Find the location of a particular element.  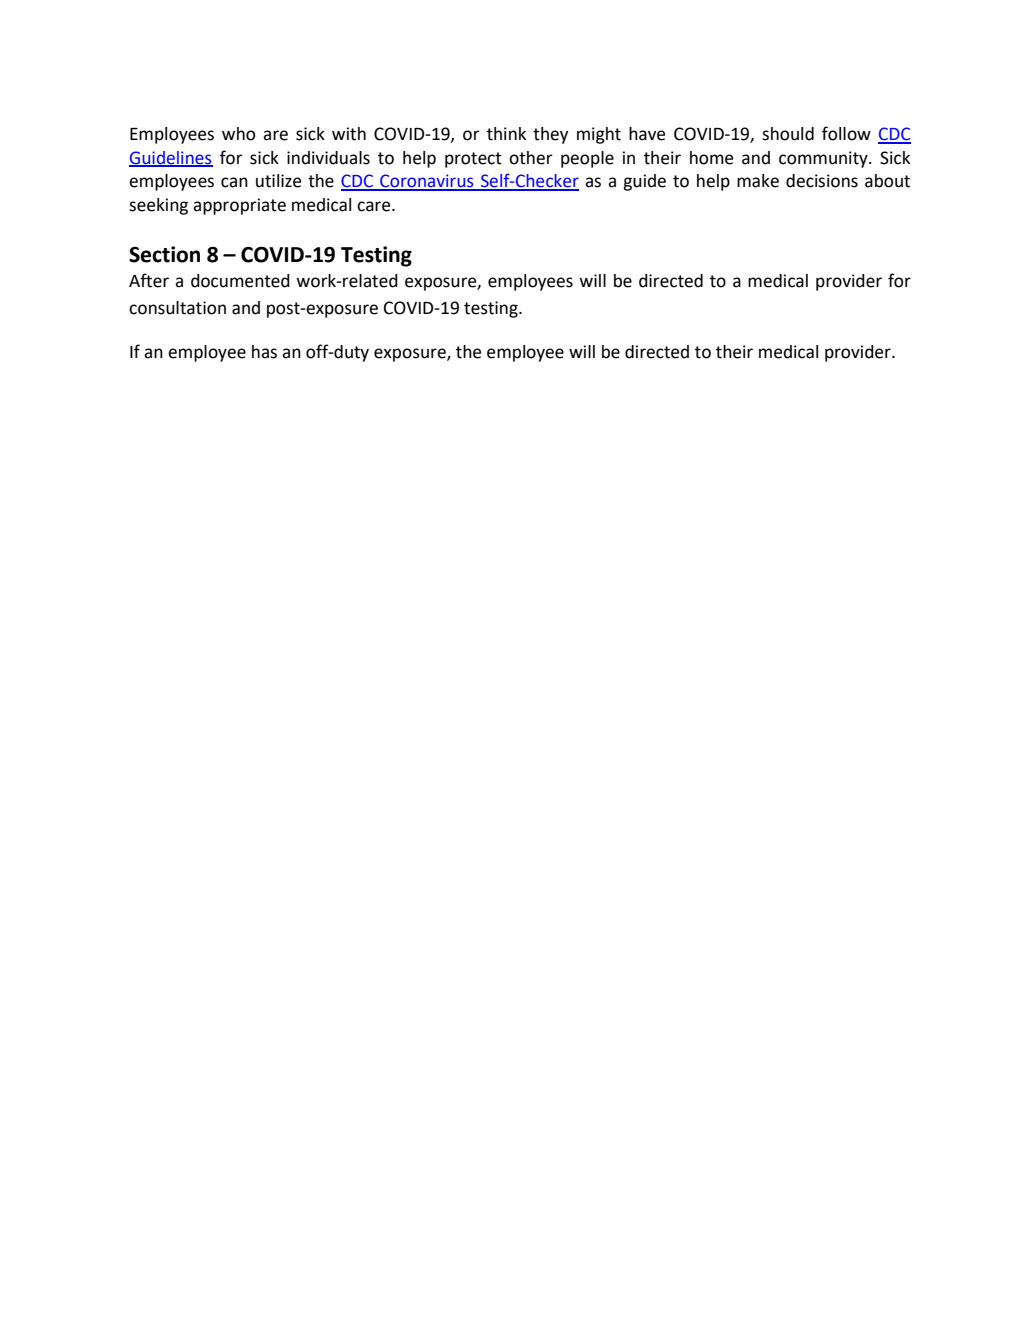

Section is located at coordinates (164, 254).
